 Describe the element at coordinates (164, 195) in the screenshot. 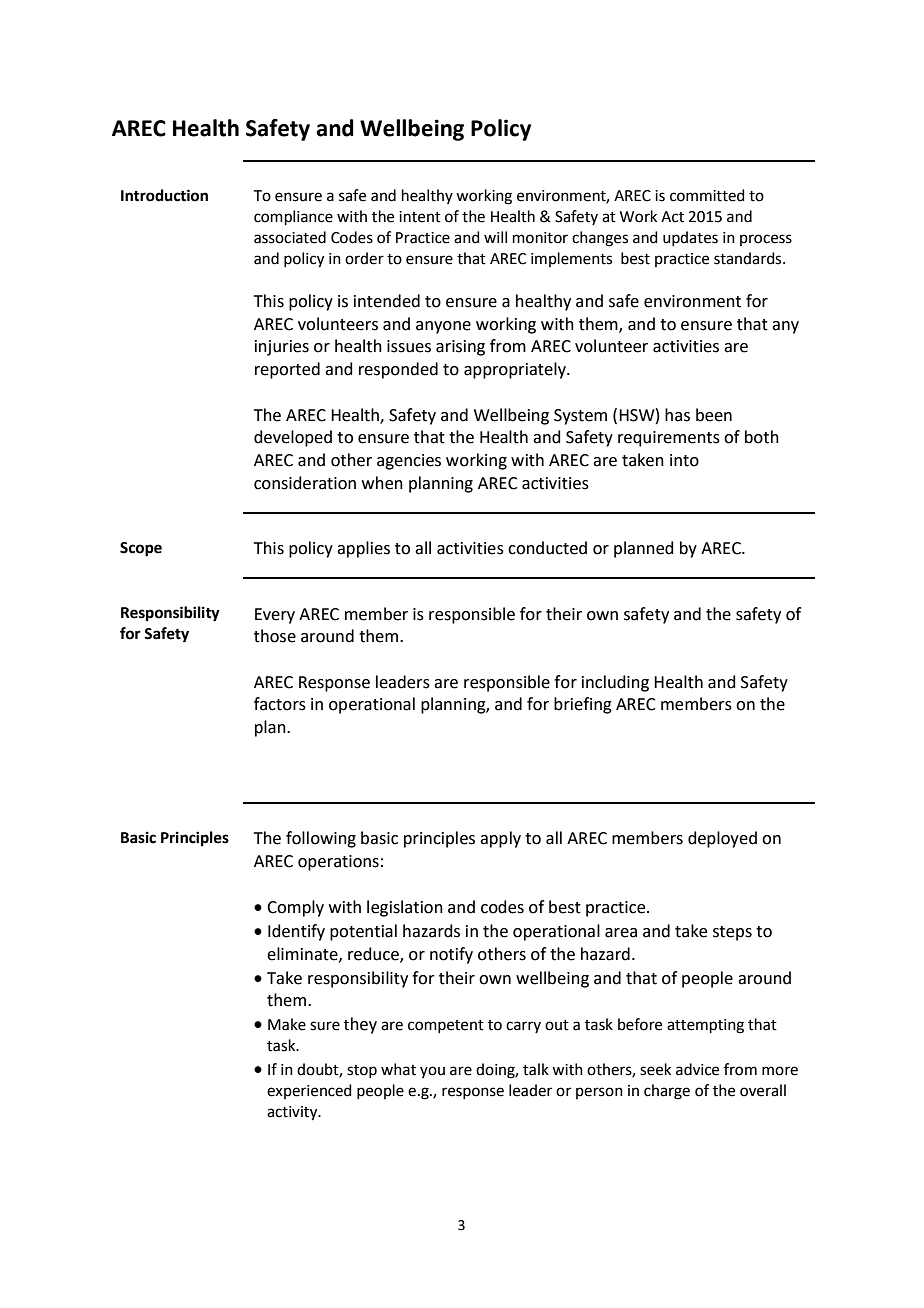

I see `Introduction` at that location.
